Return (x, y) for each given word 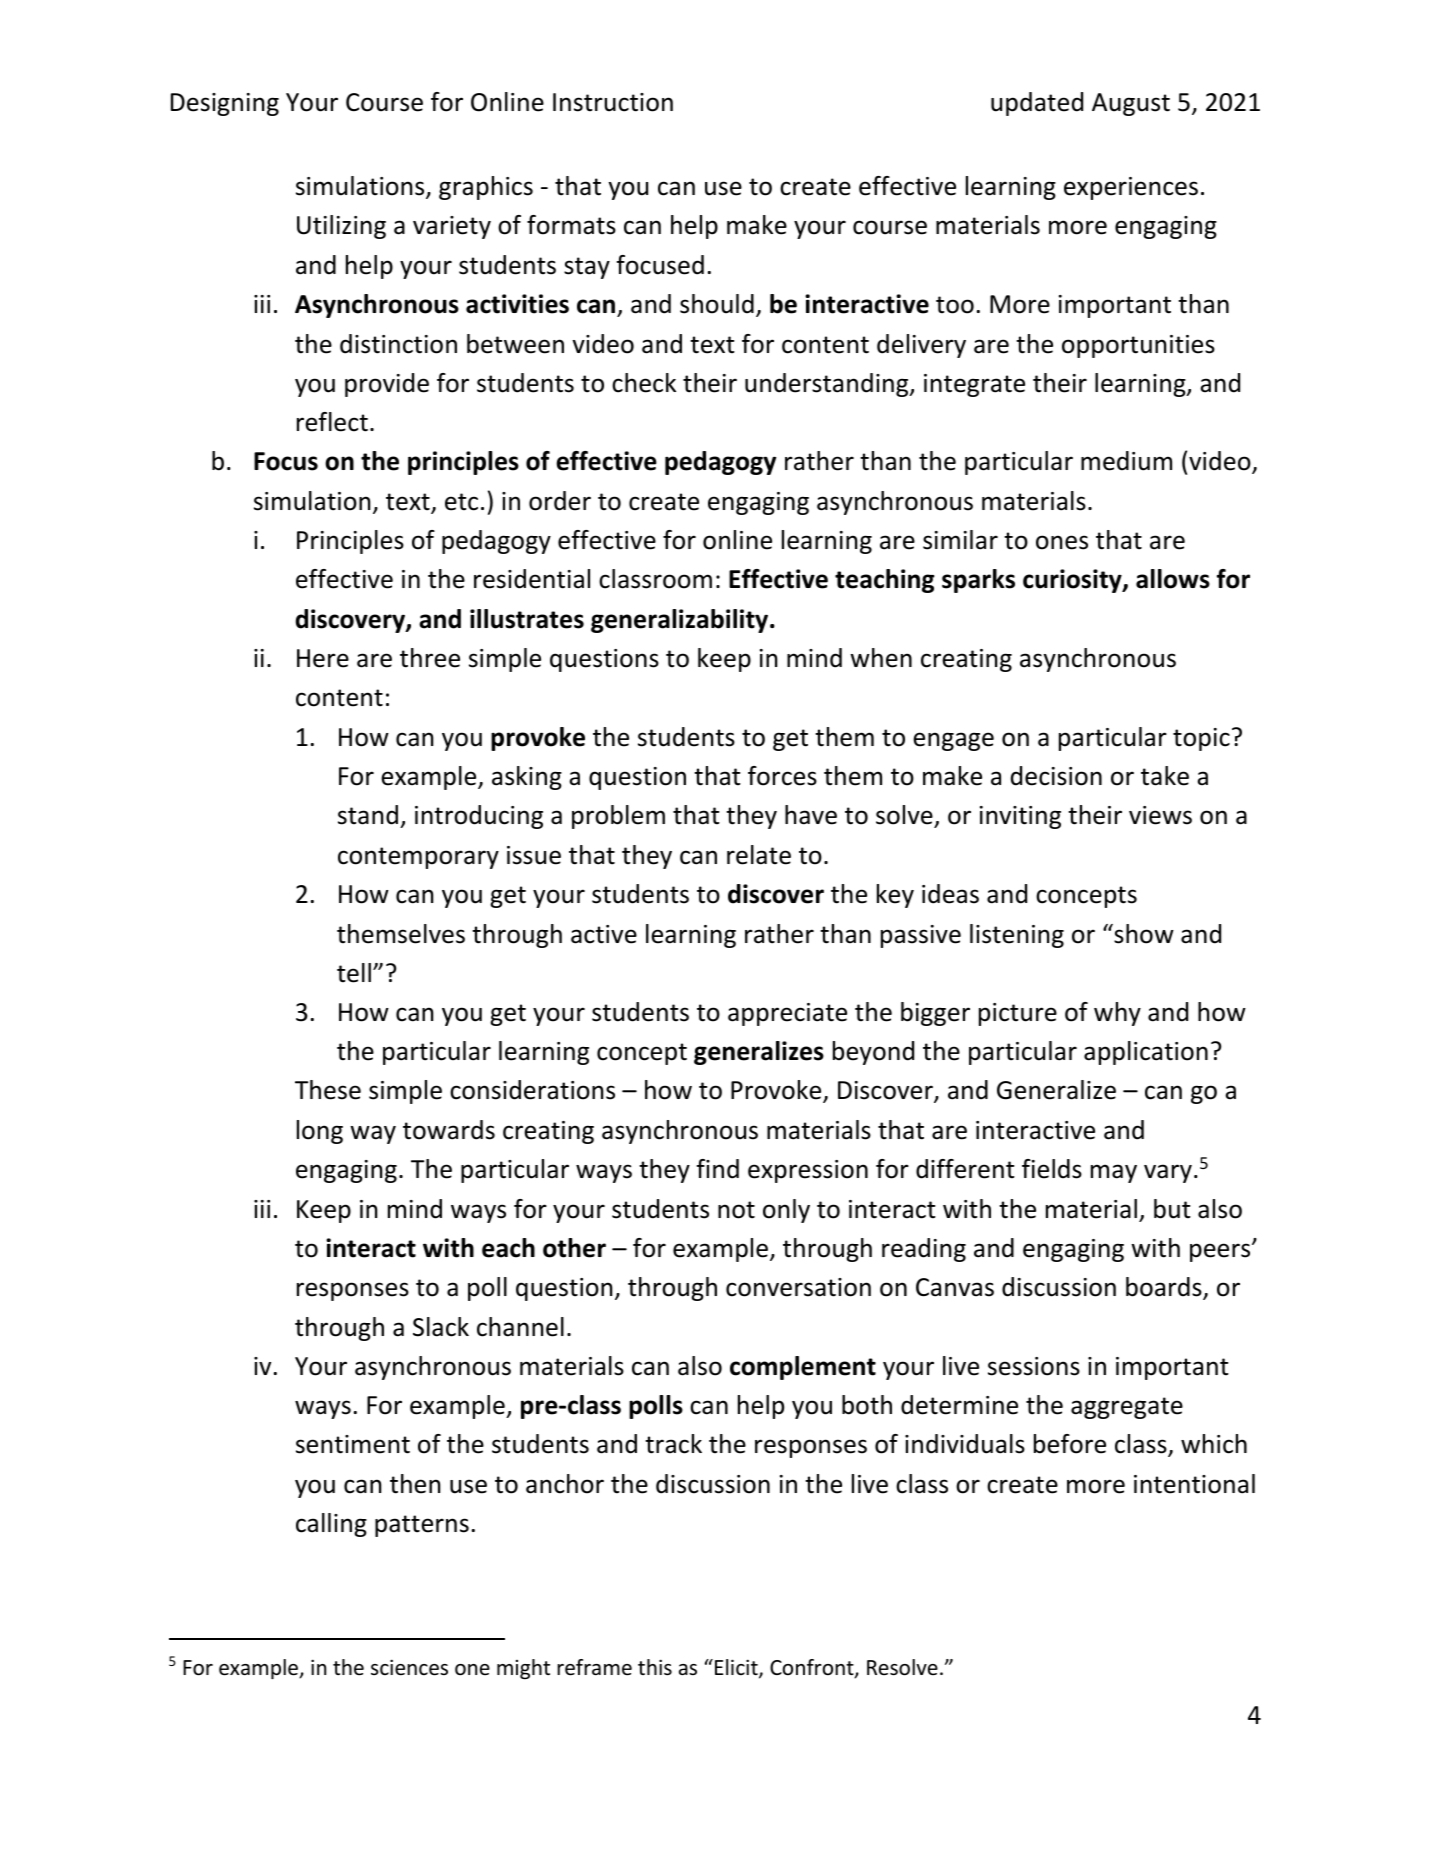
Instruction (613, 102)
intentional (1194, 1484)
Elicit (737, 1668)
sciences (409, 1667)
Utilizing (341, 227)
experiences (1131, 188)
